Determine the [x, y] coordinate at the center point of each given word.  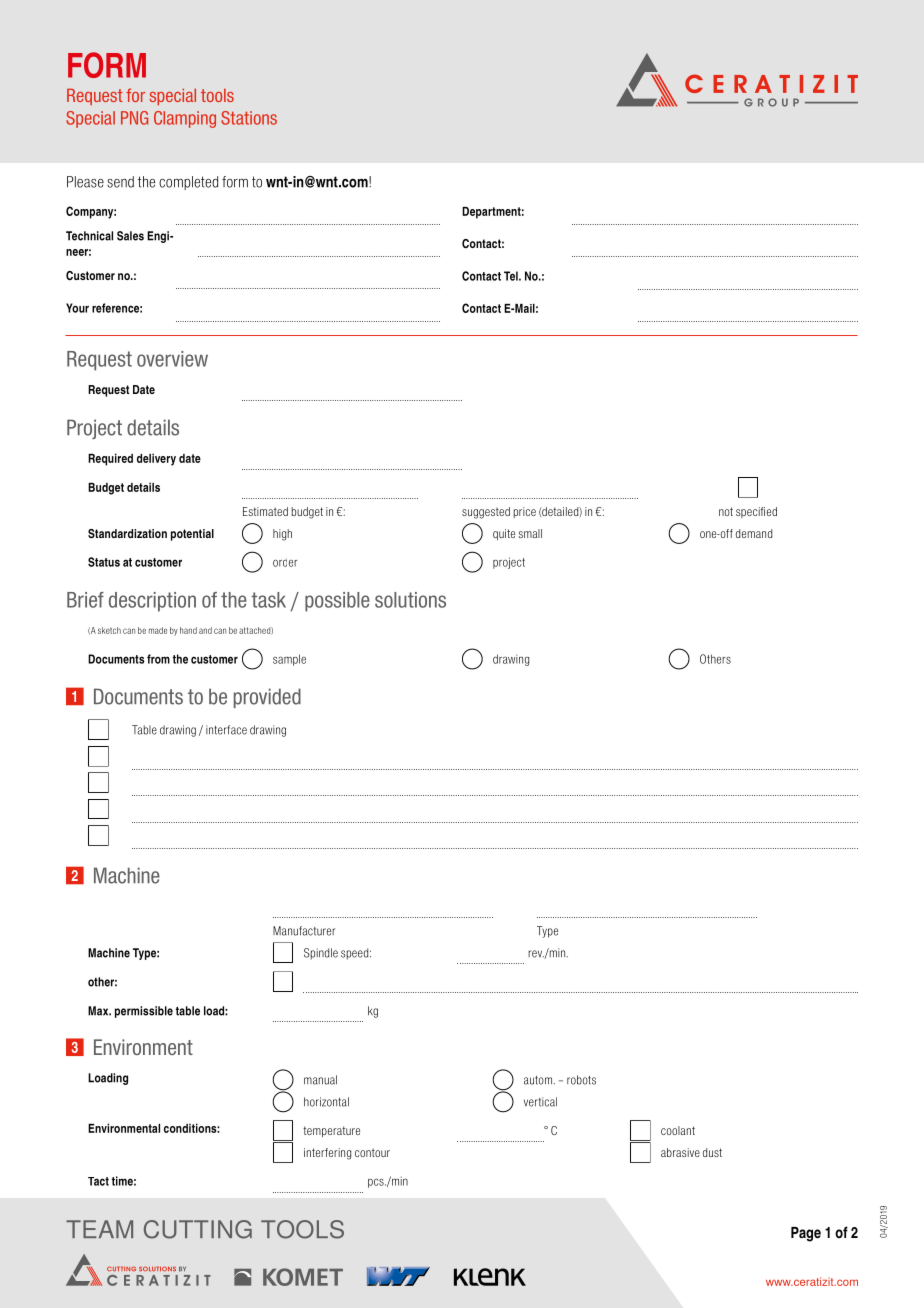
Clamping [185, 119]
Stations [249, 118]
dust [712, 1152]
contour [372, 1152]
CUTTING [198, 1229]
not [726, 511]
